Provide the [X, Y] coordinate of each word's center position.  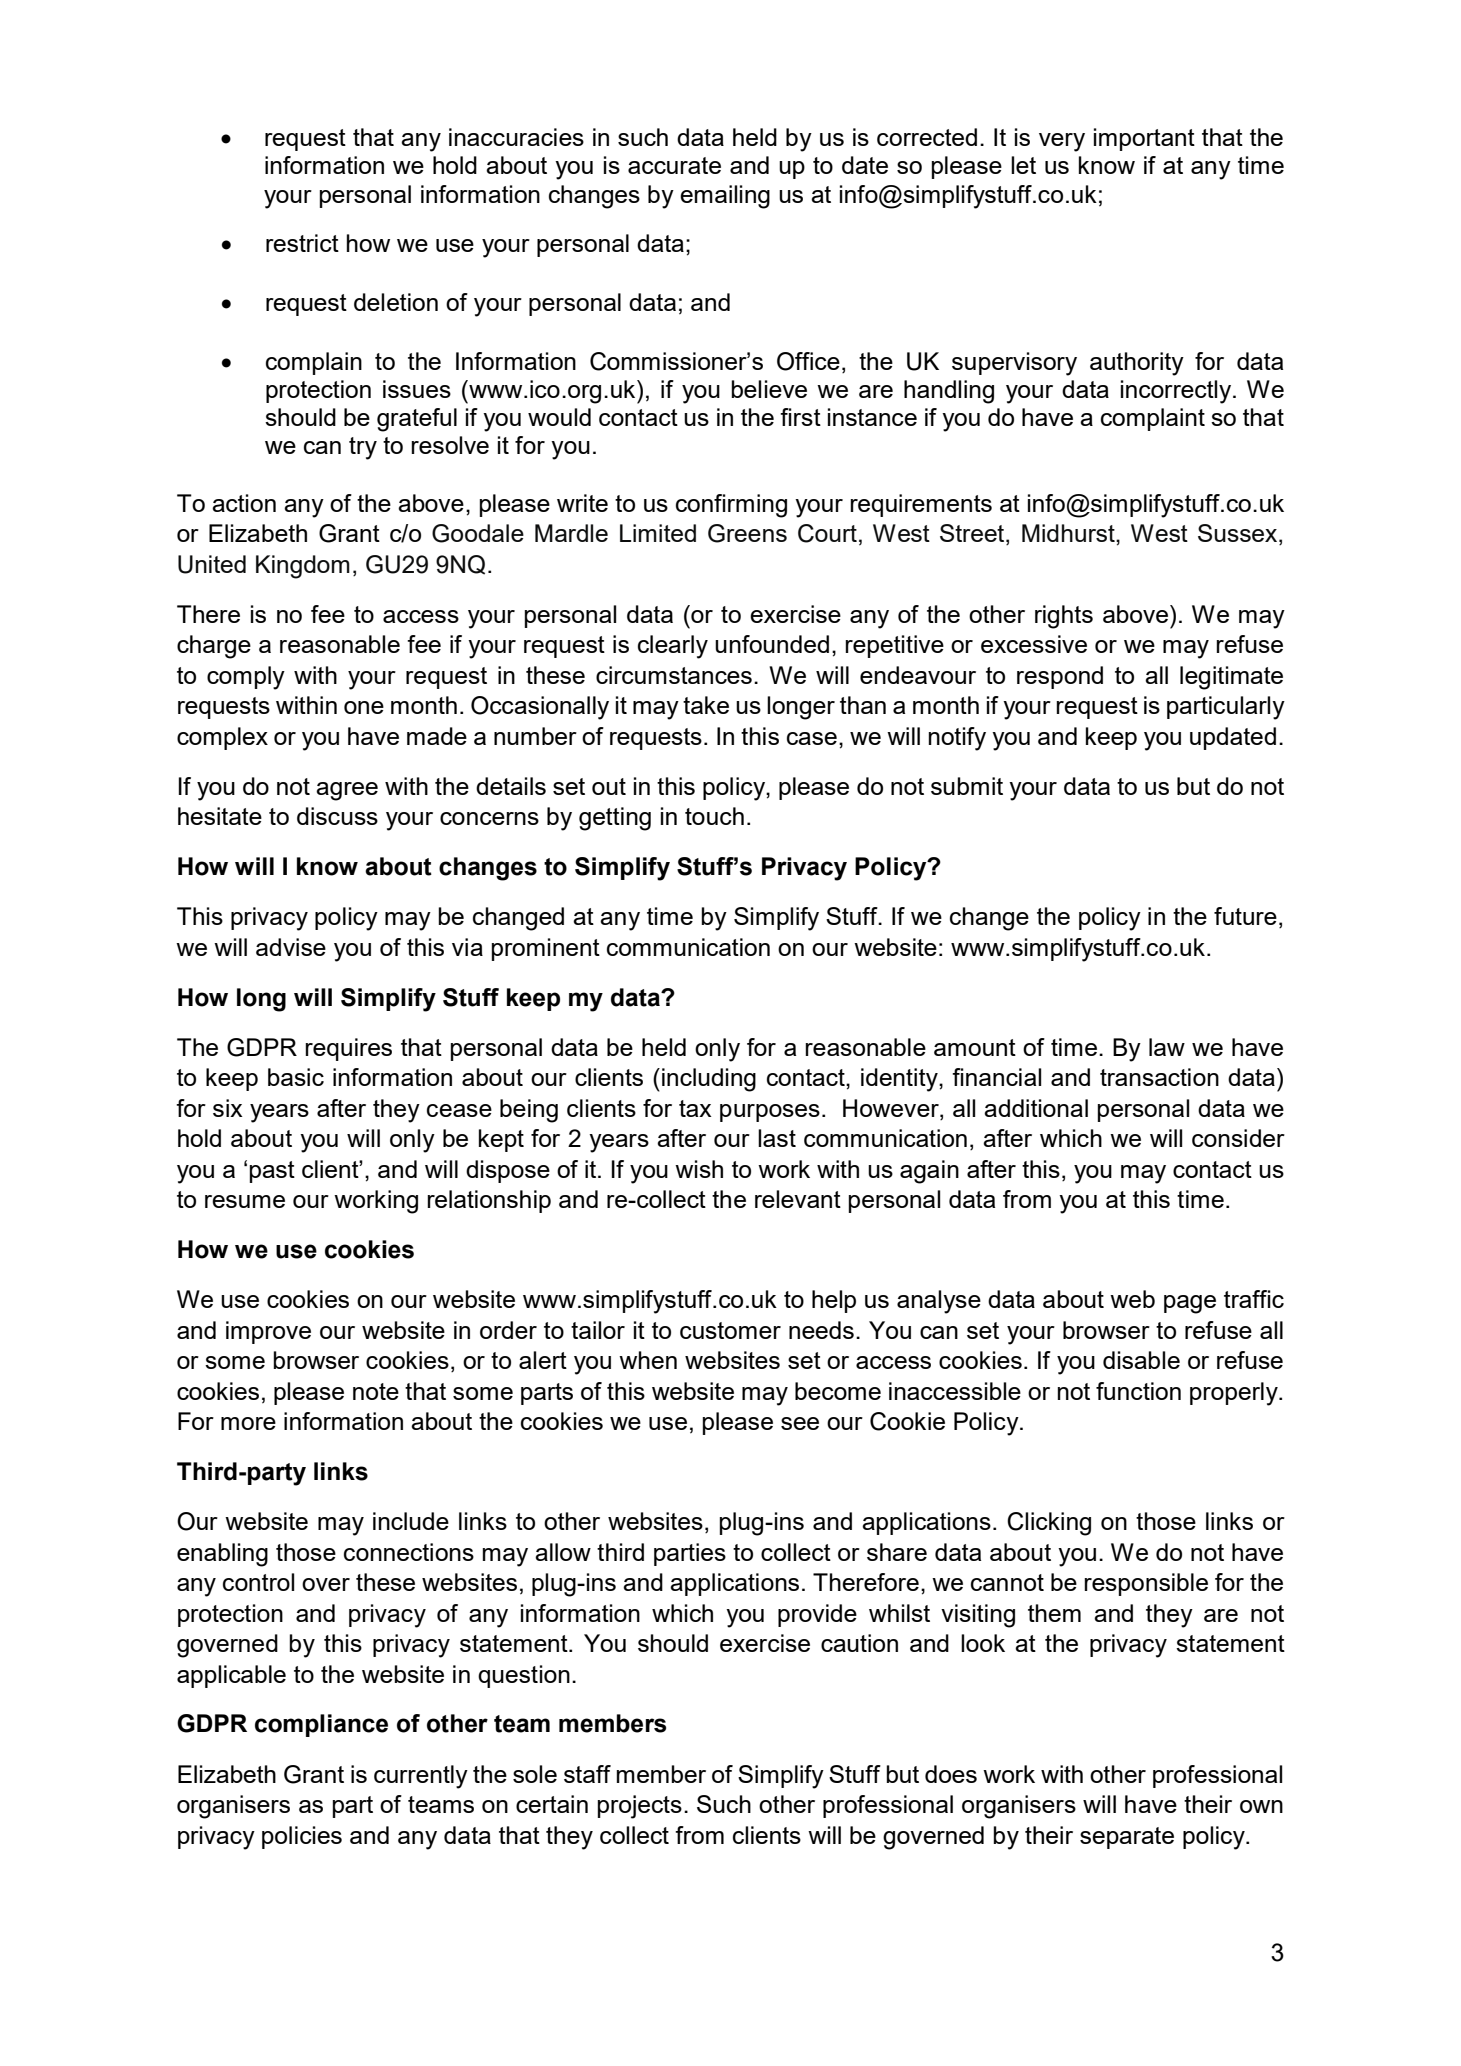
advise [291, 947]
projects [640, 1807]
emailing [725, 197]
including [709, 1080]
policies [302, 1837]
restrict [302, 243]
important [1144, 139]
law [1167, 1047]
